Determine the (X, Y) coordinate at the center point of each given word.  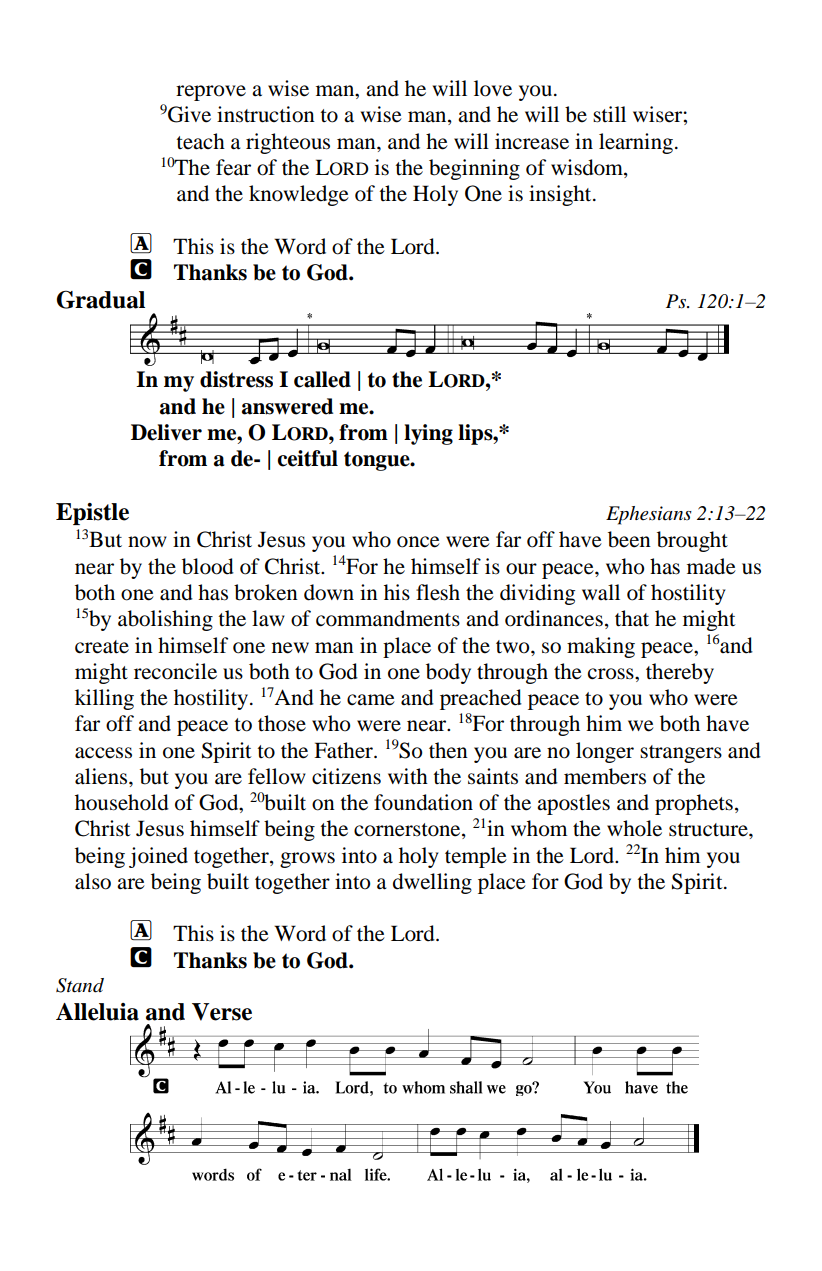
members (605, 776)
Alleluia (97, 1012)
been (629, 539)
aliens (102, 776)
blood (208, 566)
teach (200, 141)
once (418, 542)
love (493, 88)
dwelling (432, 883)
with (408, 776)
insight (561, 195)
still (609, 114)
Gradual (101, 299)
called (322, 379)
